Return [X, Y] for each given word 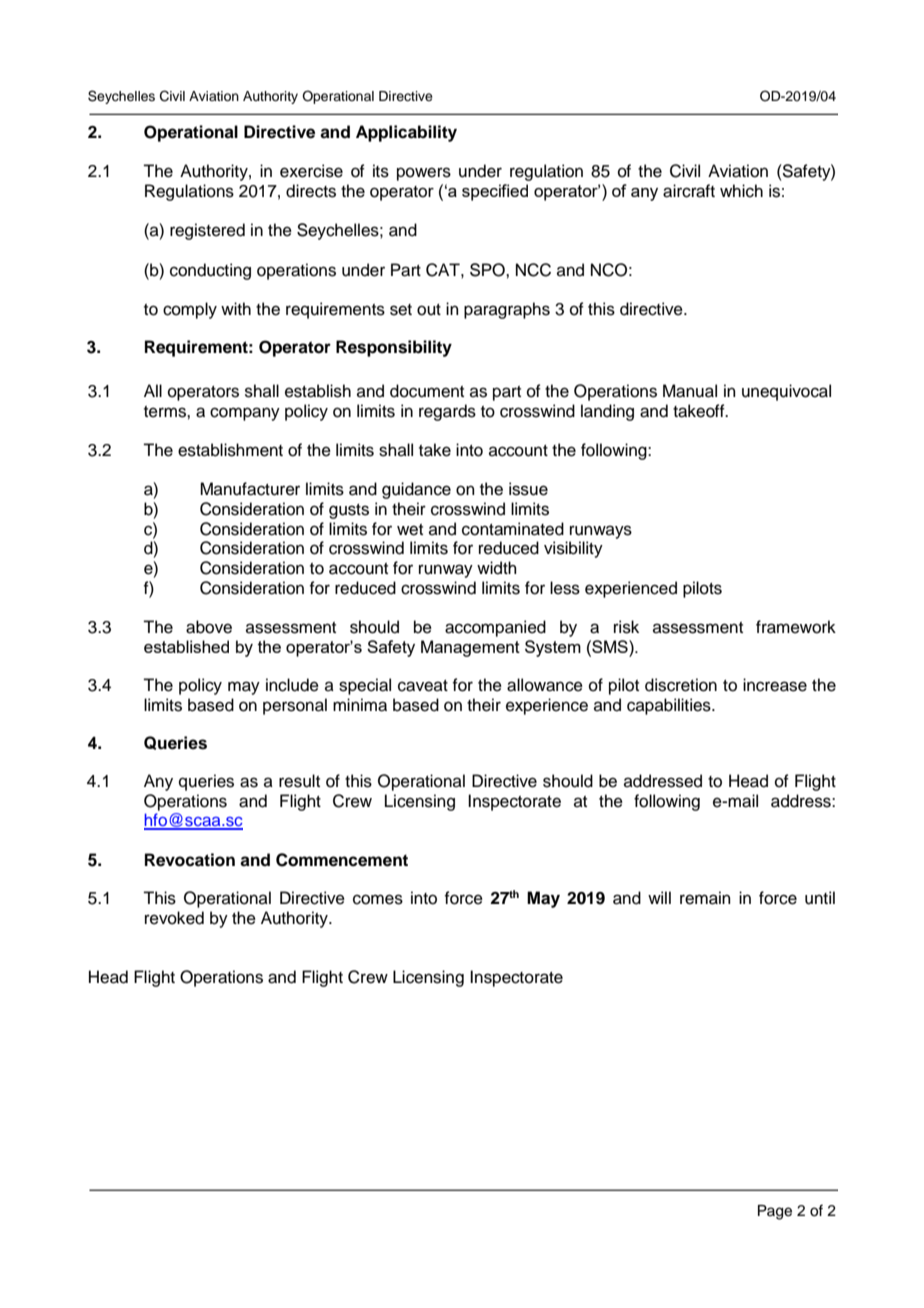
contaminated [513, 529]
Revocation [190, 860]
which [741, 191]
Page [775, 1212]
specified [495, 192]
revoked [174, 918]
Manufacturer [250, 489]
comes [378, 899]
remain [705, 898]
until [820, 898]
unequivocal [786, 392]
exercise [311, 171]
